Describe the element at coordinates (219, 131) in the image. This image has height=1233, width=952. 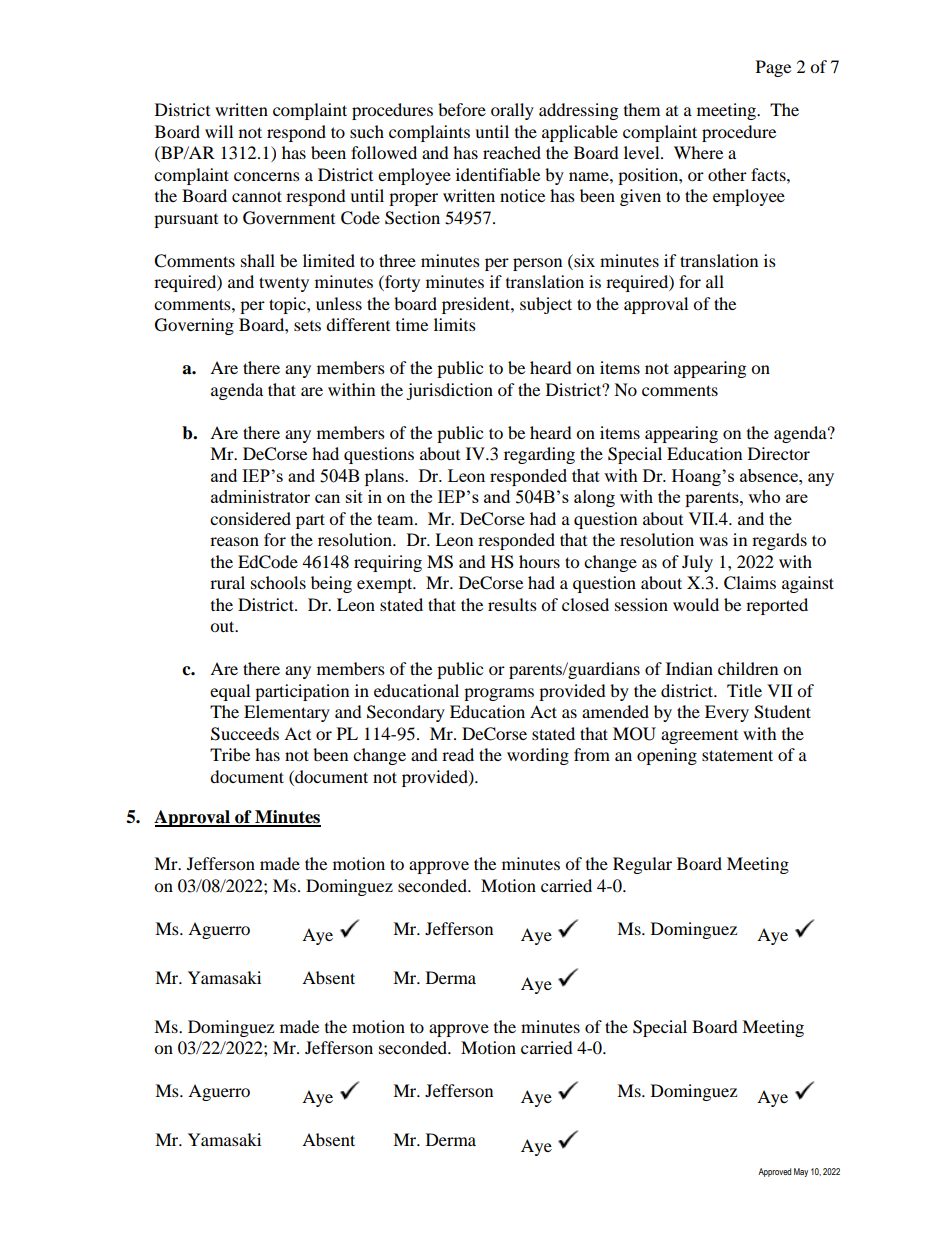
I see `will` at that location.
